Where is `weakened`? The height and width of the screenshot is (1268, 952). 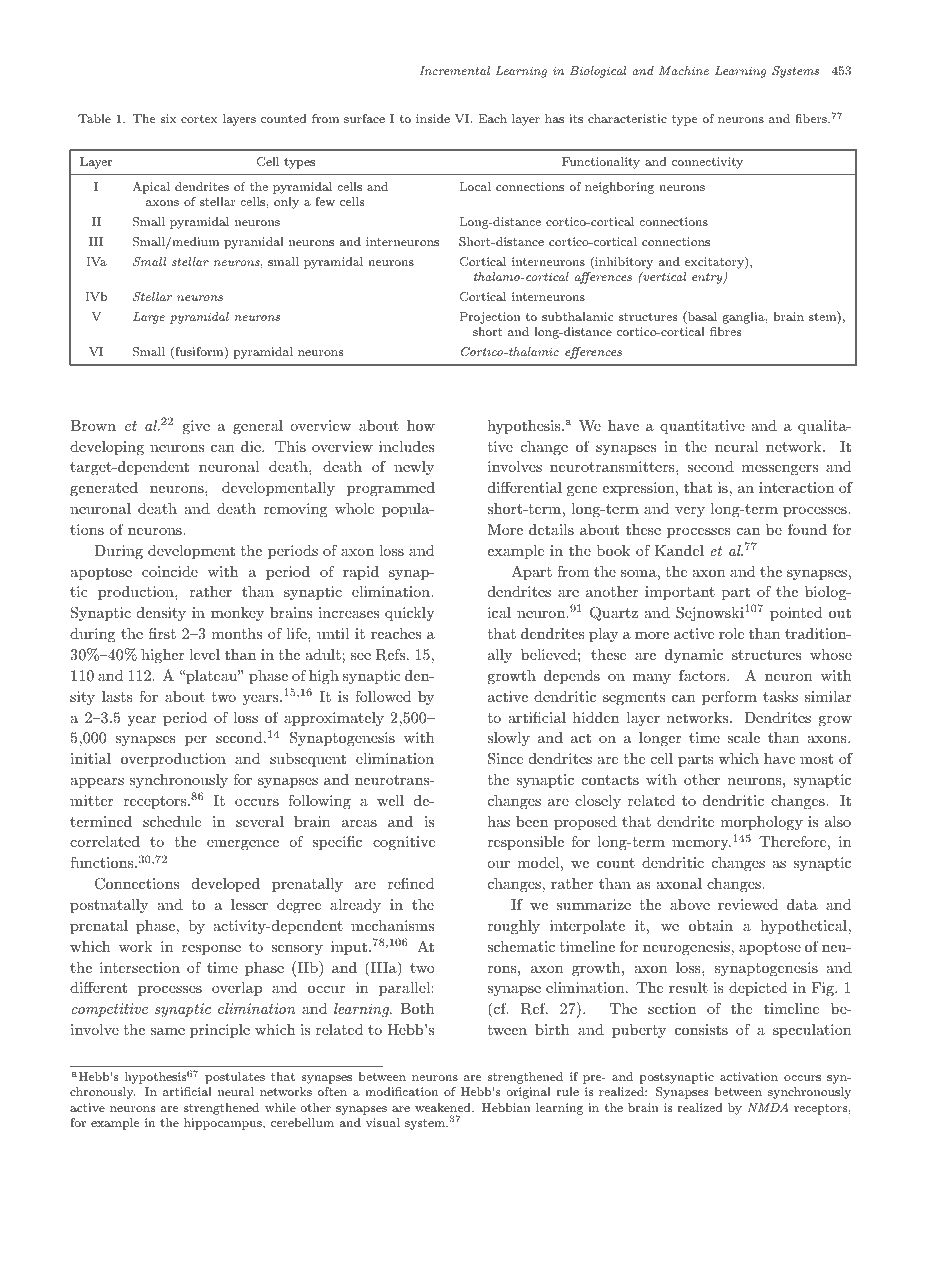 weakened is located at coordinates (444, 1107).
